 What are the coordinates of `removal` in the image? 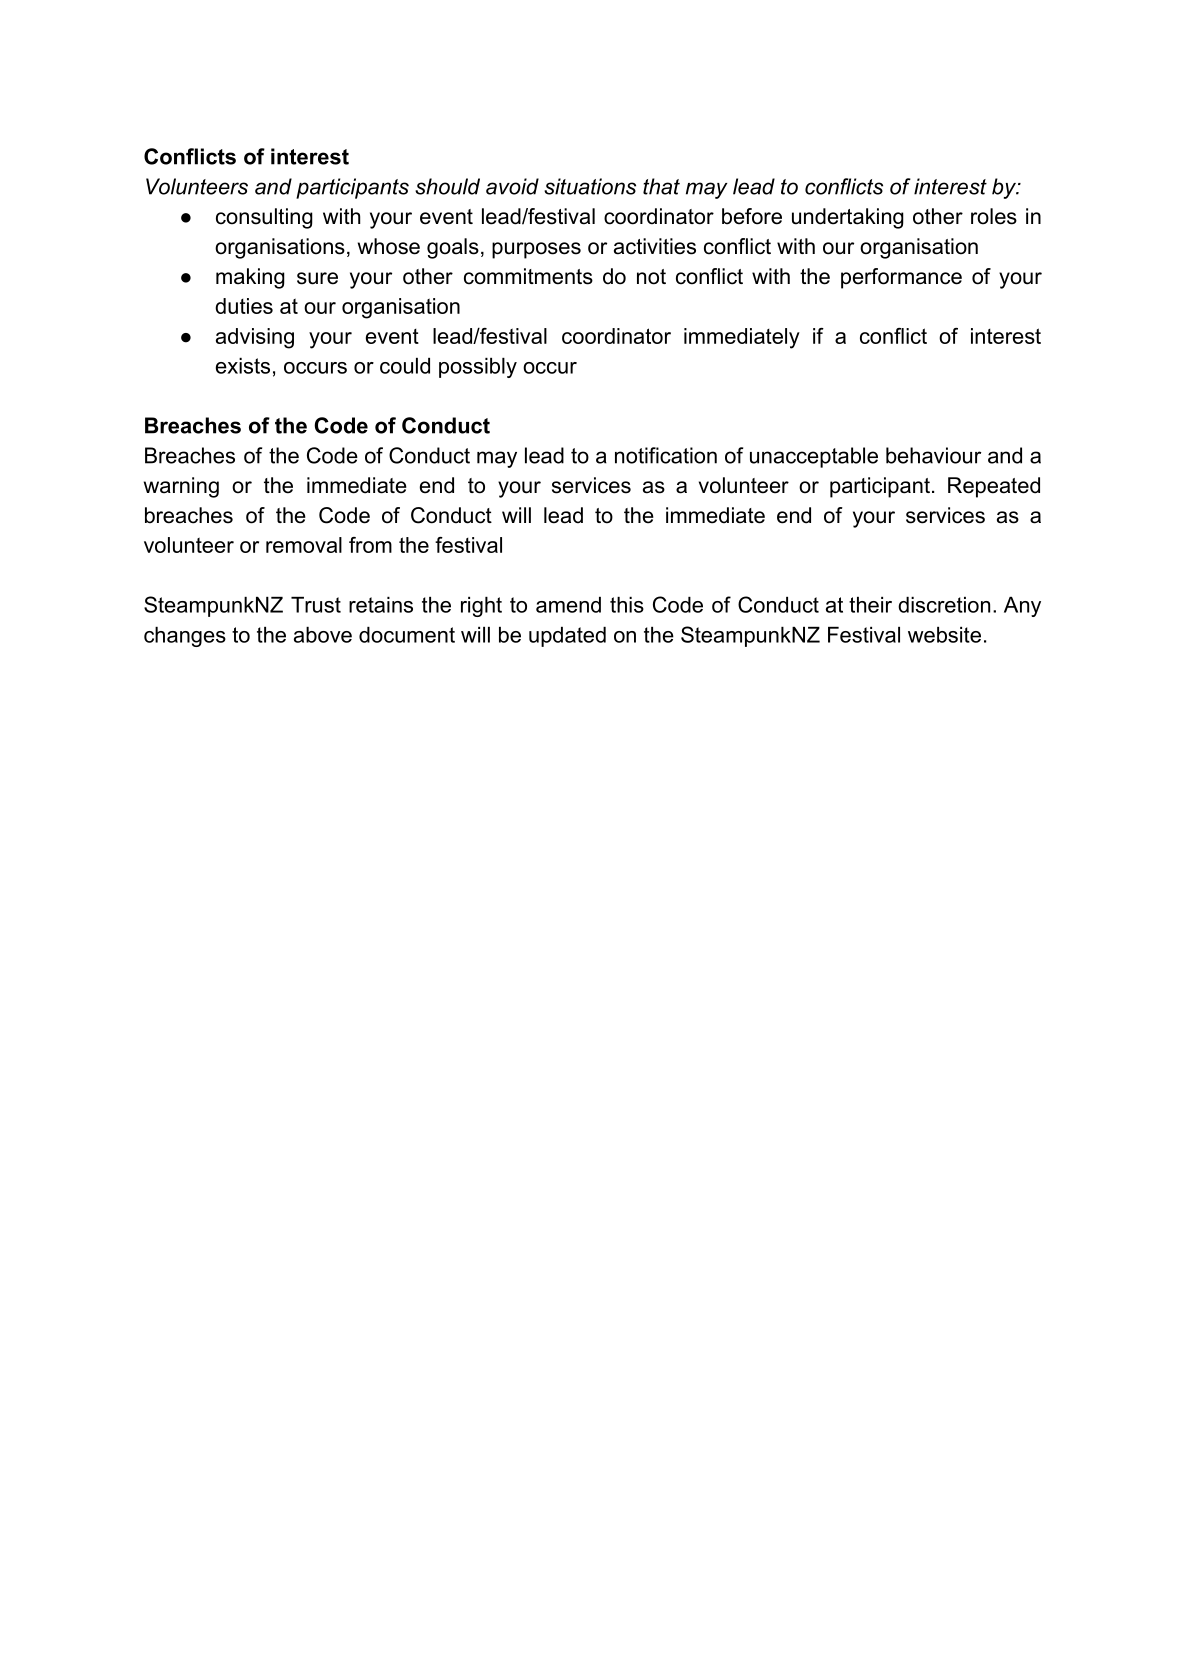 It's located at (304, 545).
